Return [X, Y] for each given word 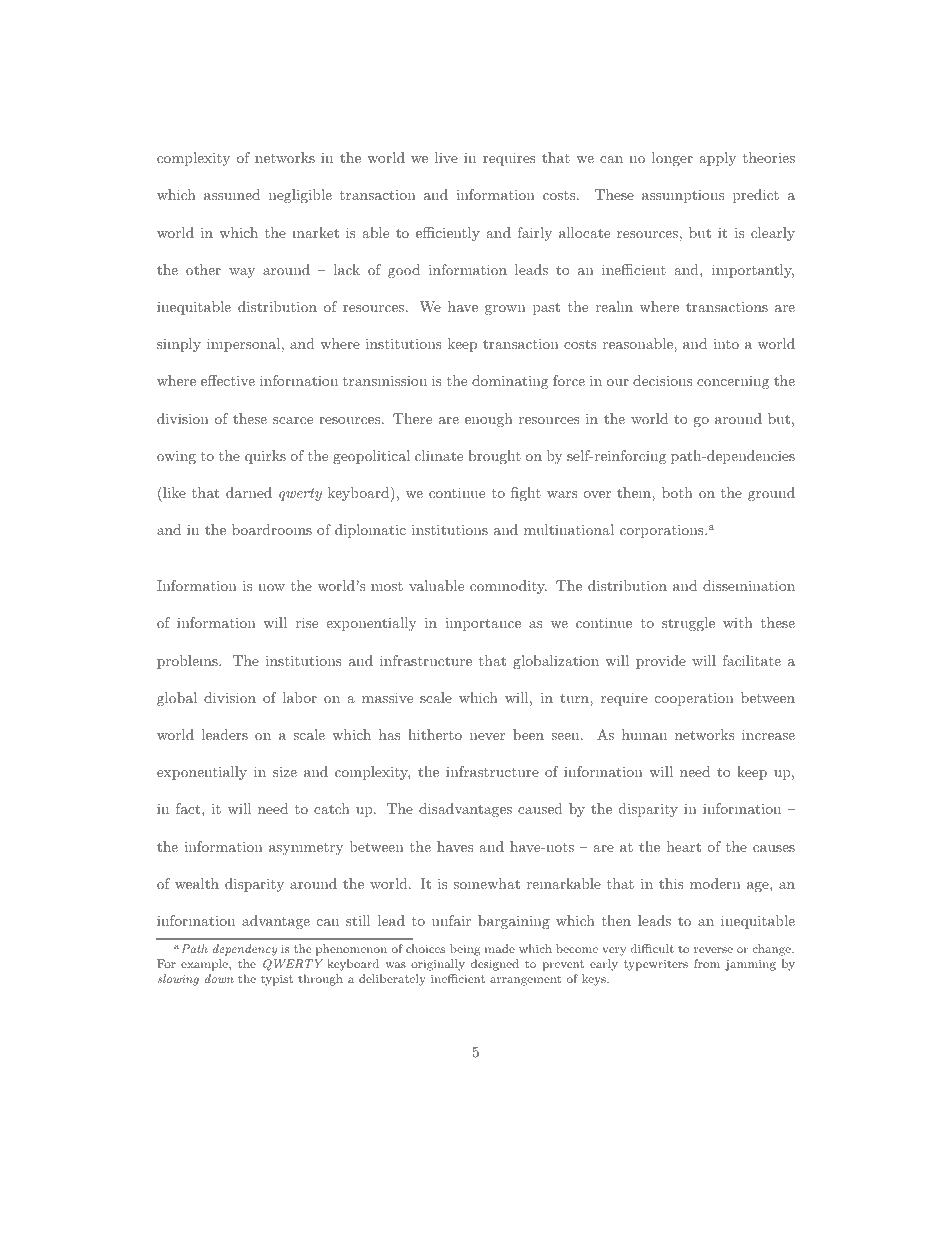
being [465, 950]
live [446, 157]
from [707, 963]
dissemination [749, 585]
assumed [232, 194]
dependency [245, 950]
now [271, 587]
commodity [508, 587]
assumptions [683, 196]
